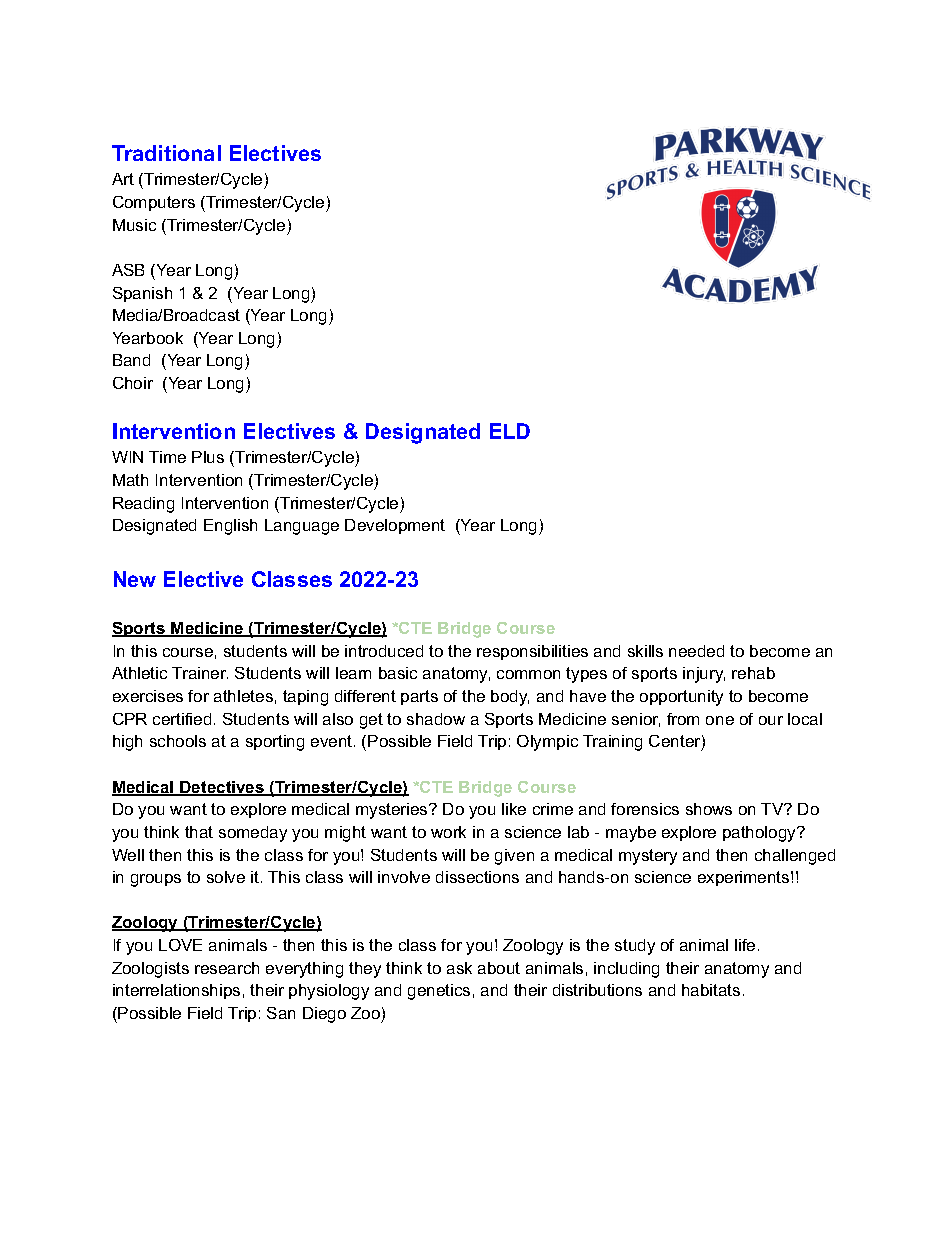  I want to click on responsibilities, so click(532, 652).
